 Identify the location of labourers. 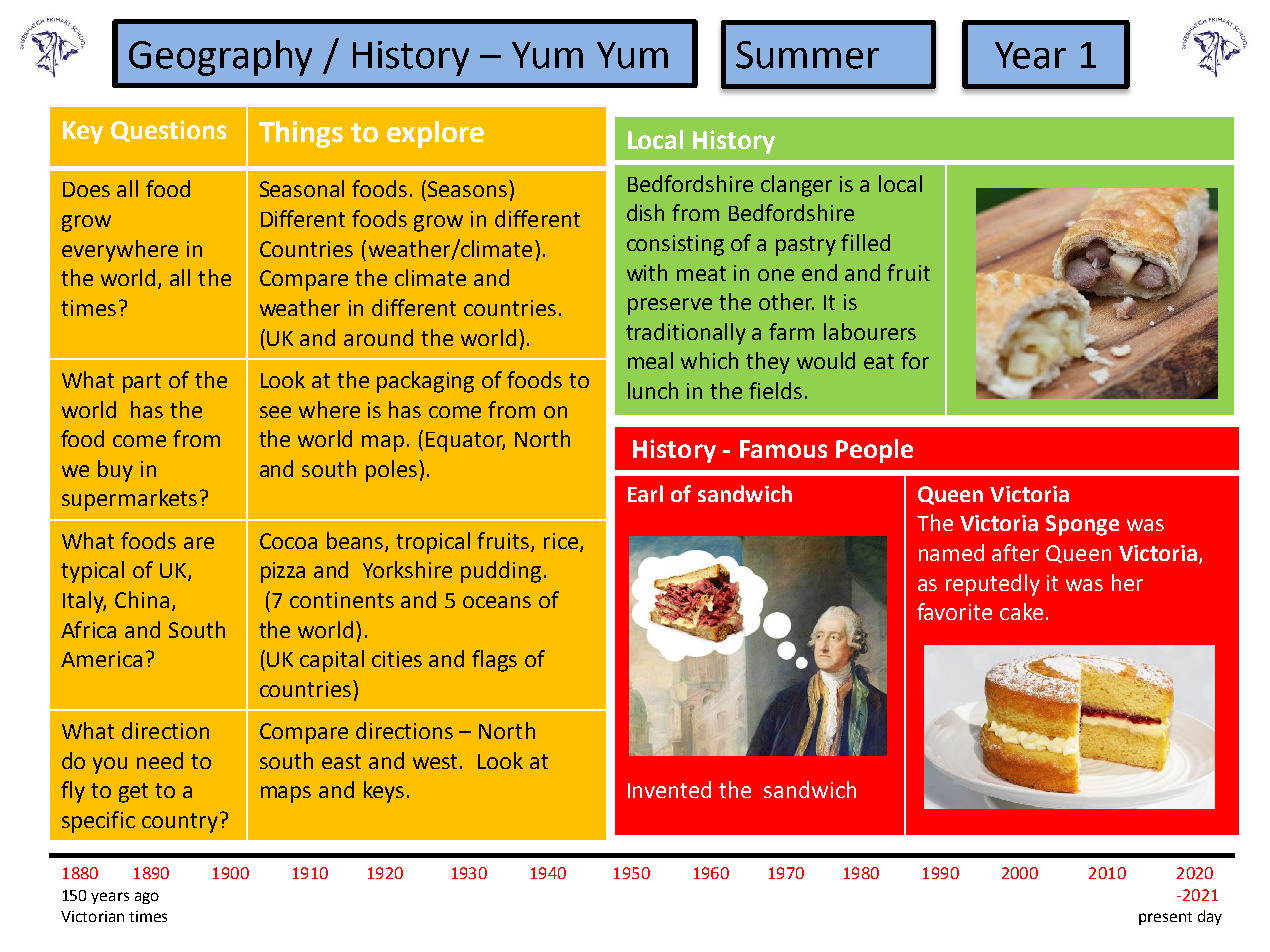
(870, 331).
